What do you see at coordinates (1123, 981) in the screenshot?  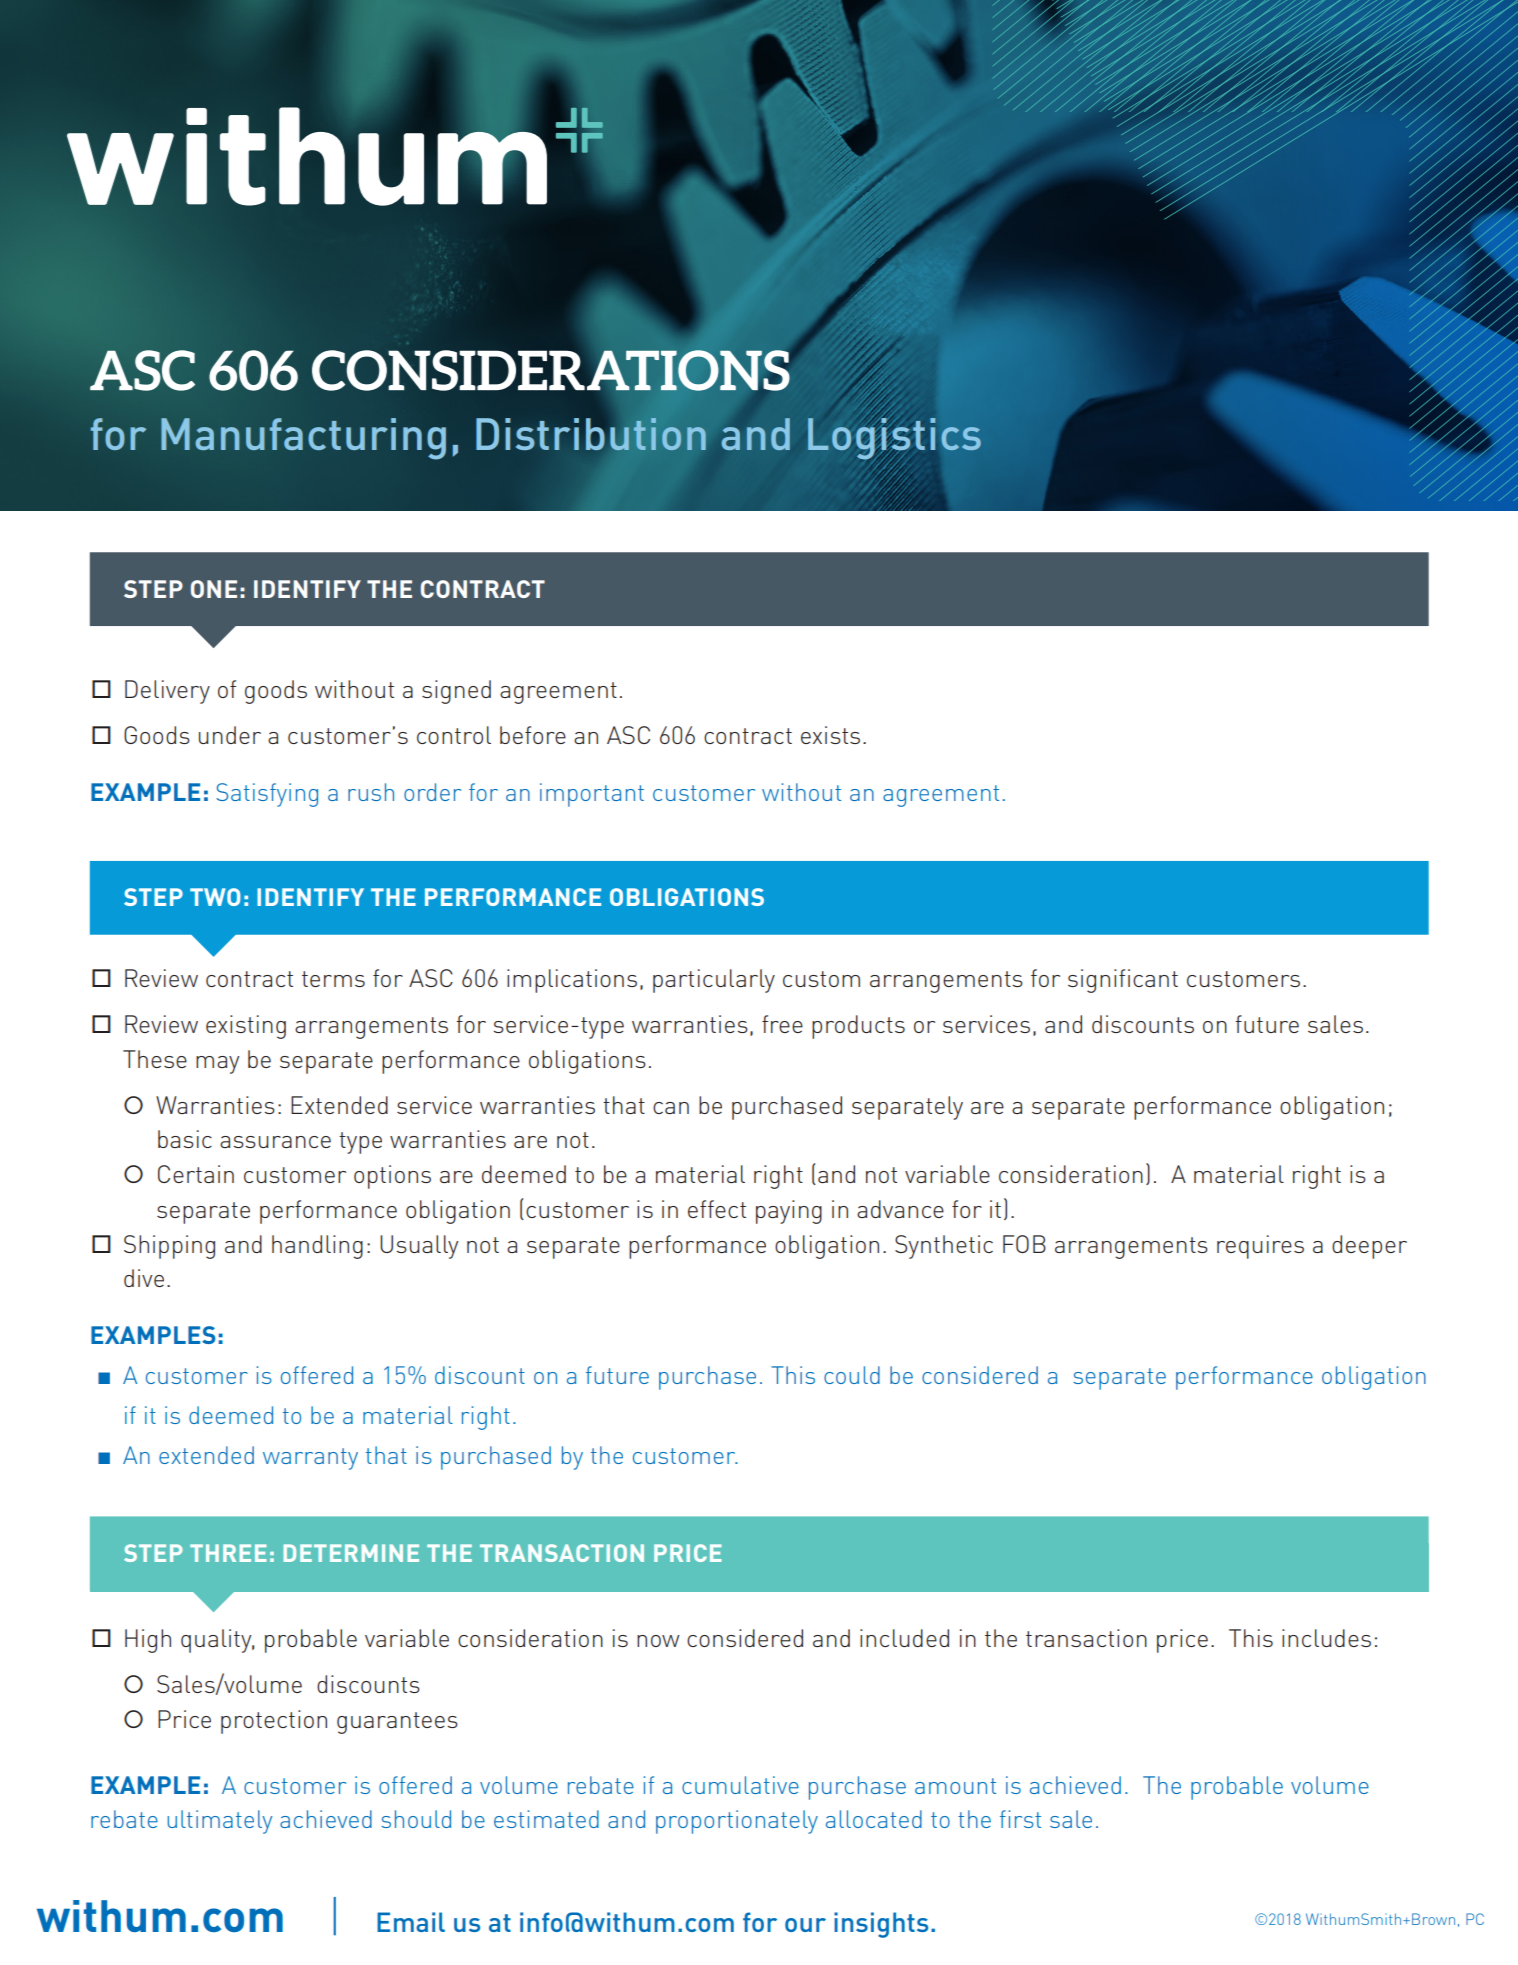 I see `significant` at bounding box center [1123, 981].
